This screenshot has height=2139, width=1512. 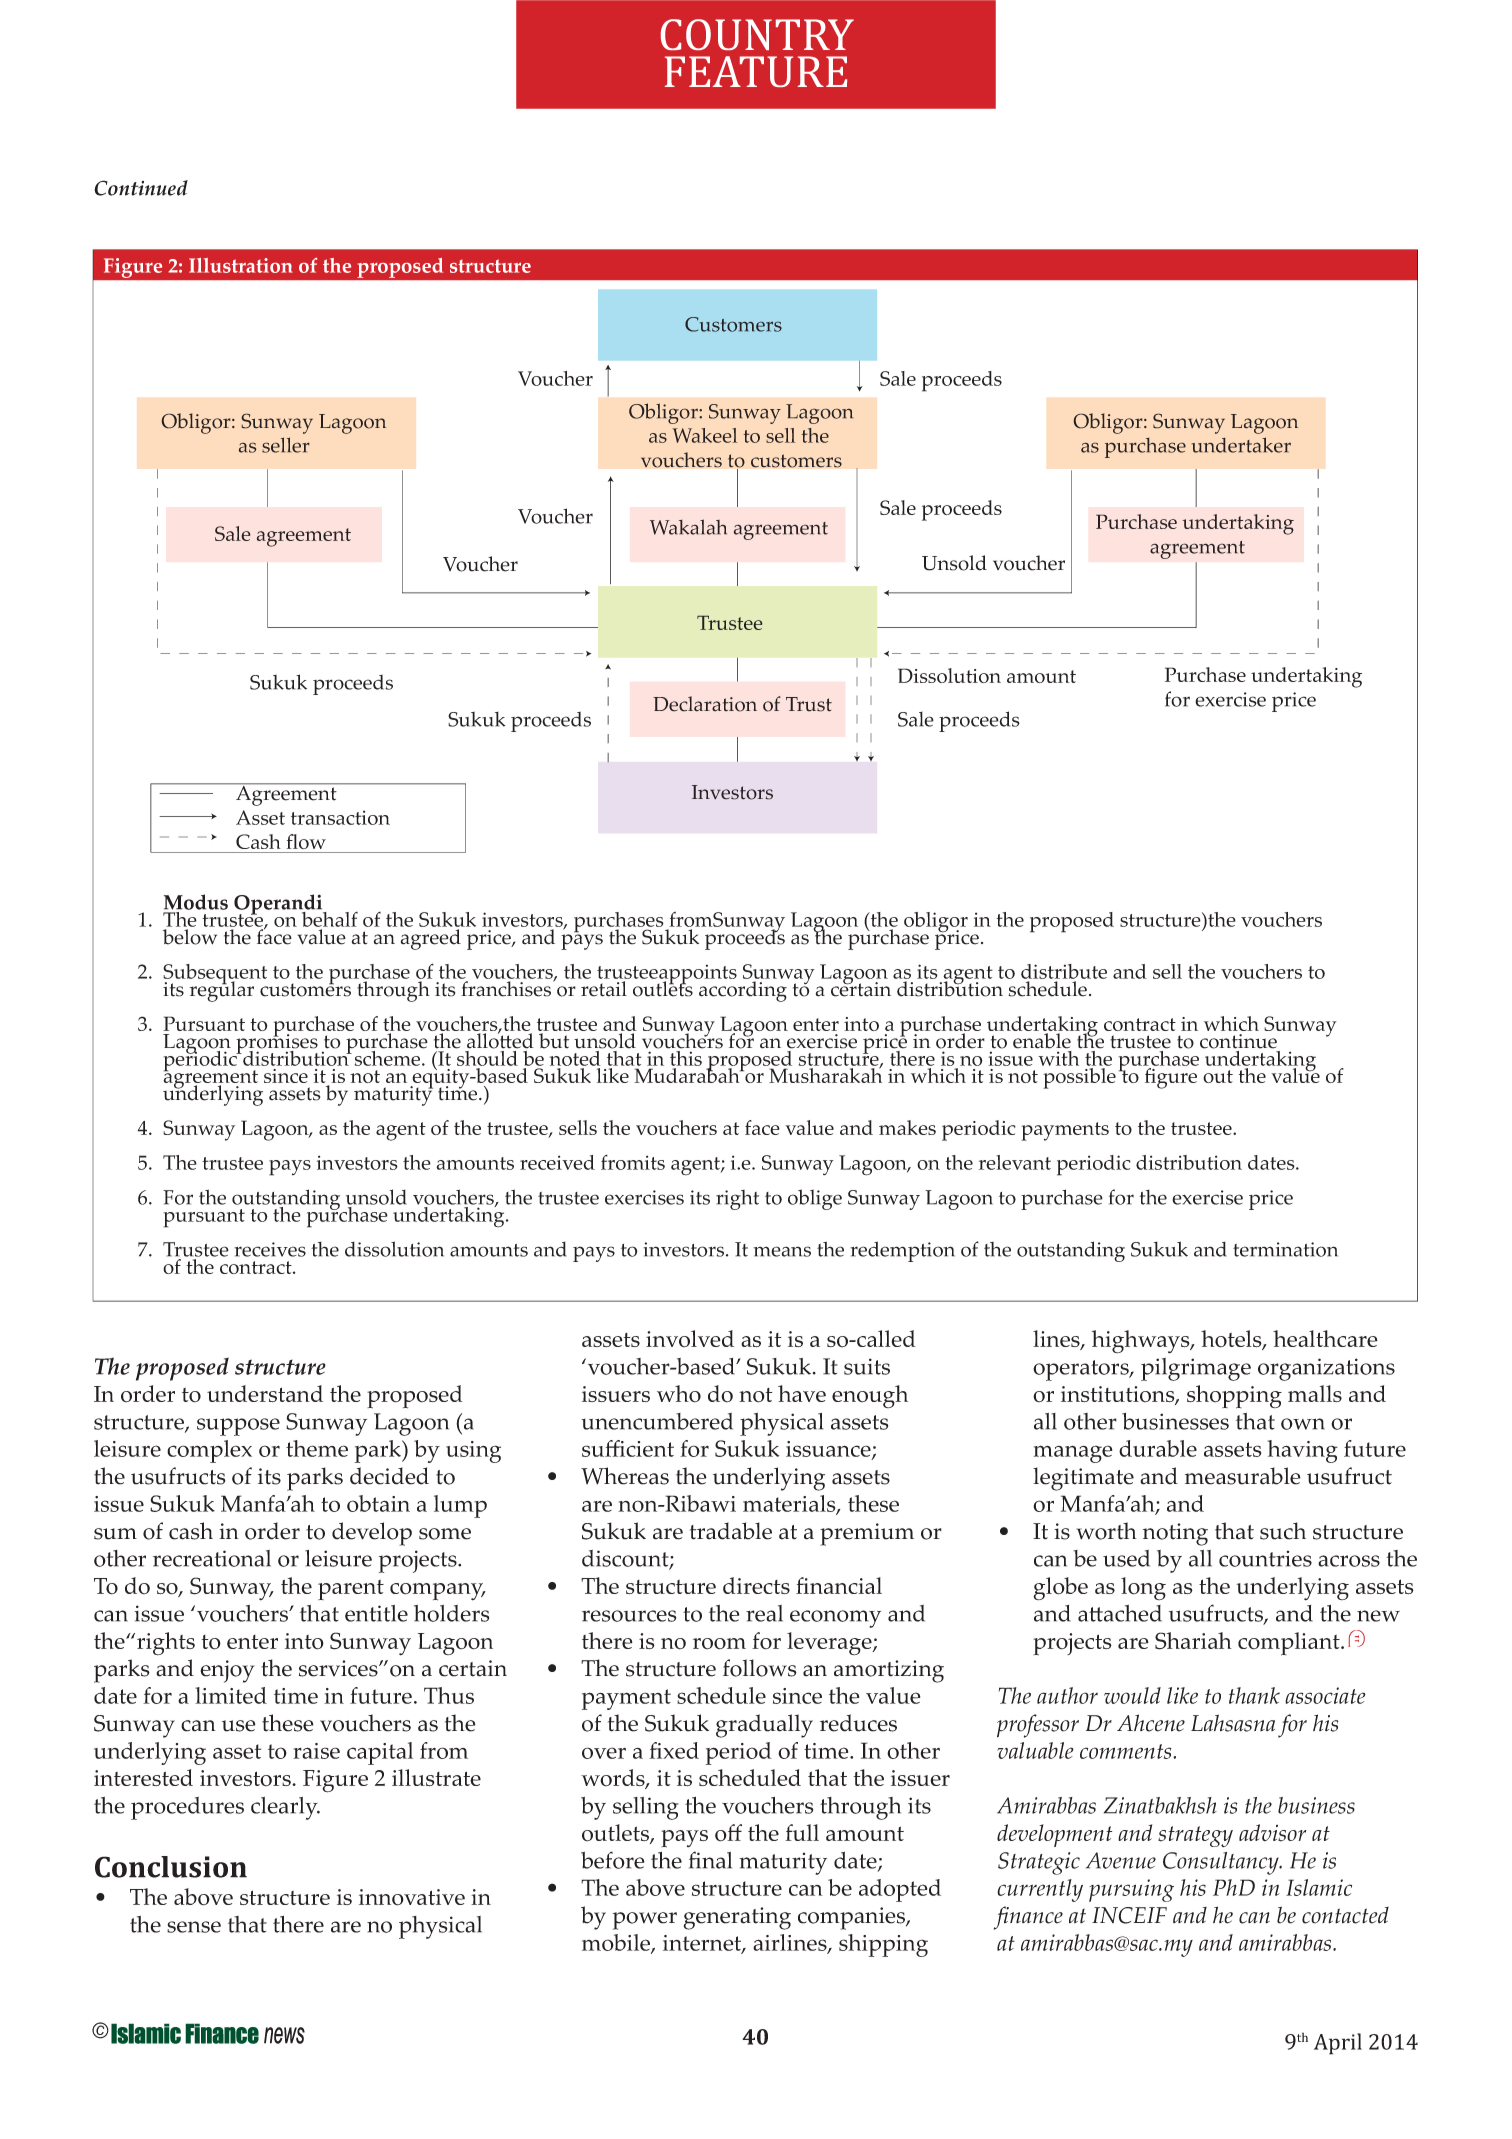 What do you see at coordinates (1243, 1476) in the screenshot?
I see `measurable` at bounding box center [1243, 1476].
